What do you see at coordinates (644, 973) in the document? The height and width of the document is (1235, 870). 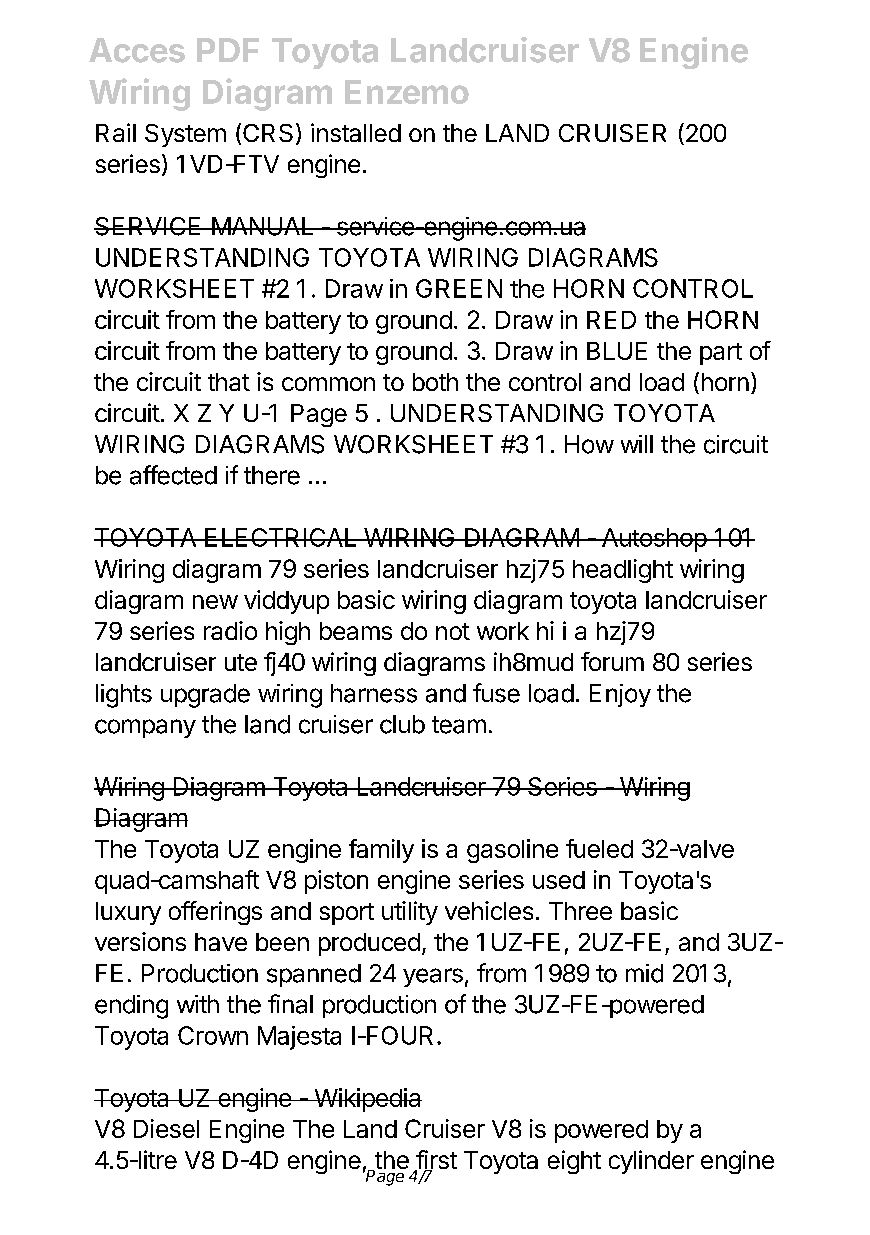 I see `mid` at bounding box center [644, 973].
